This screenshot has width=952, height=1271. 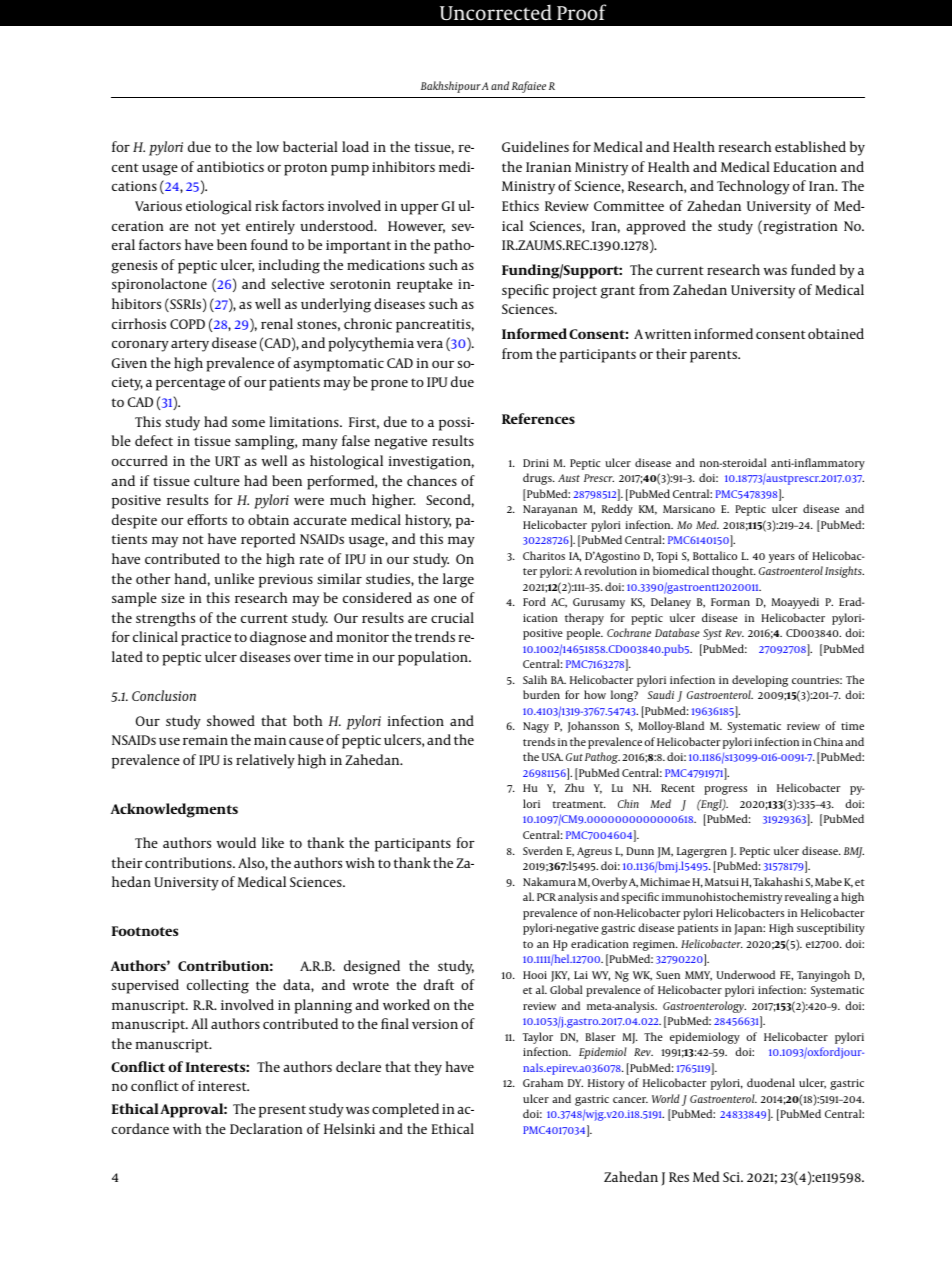 What do you see at coordinates (543, 1082) in the screenshot?
I see `Graham` at bounding box center [543, 1082].
